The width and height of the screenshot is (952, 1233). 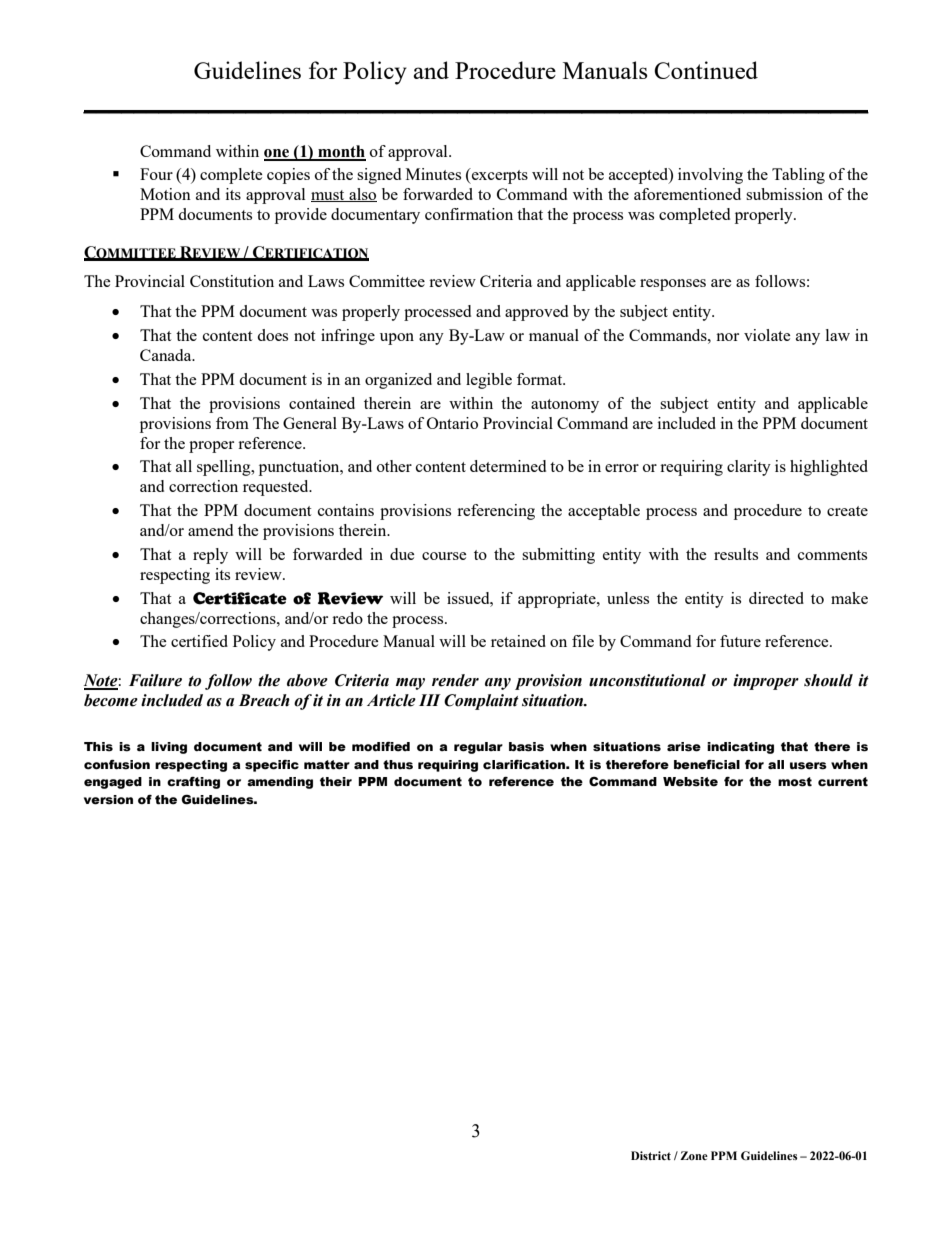 I want to click on directed, so click(x=776, y=598).
